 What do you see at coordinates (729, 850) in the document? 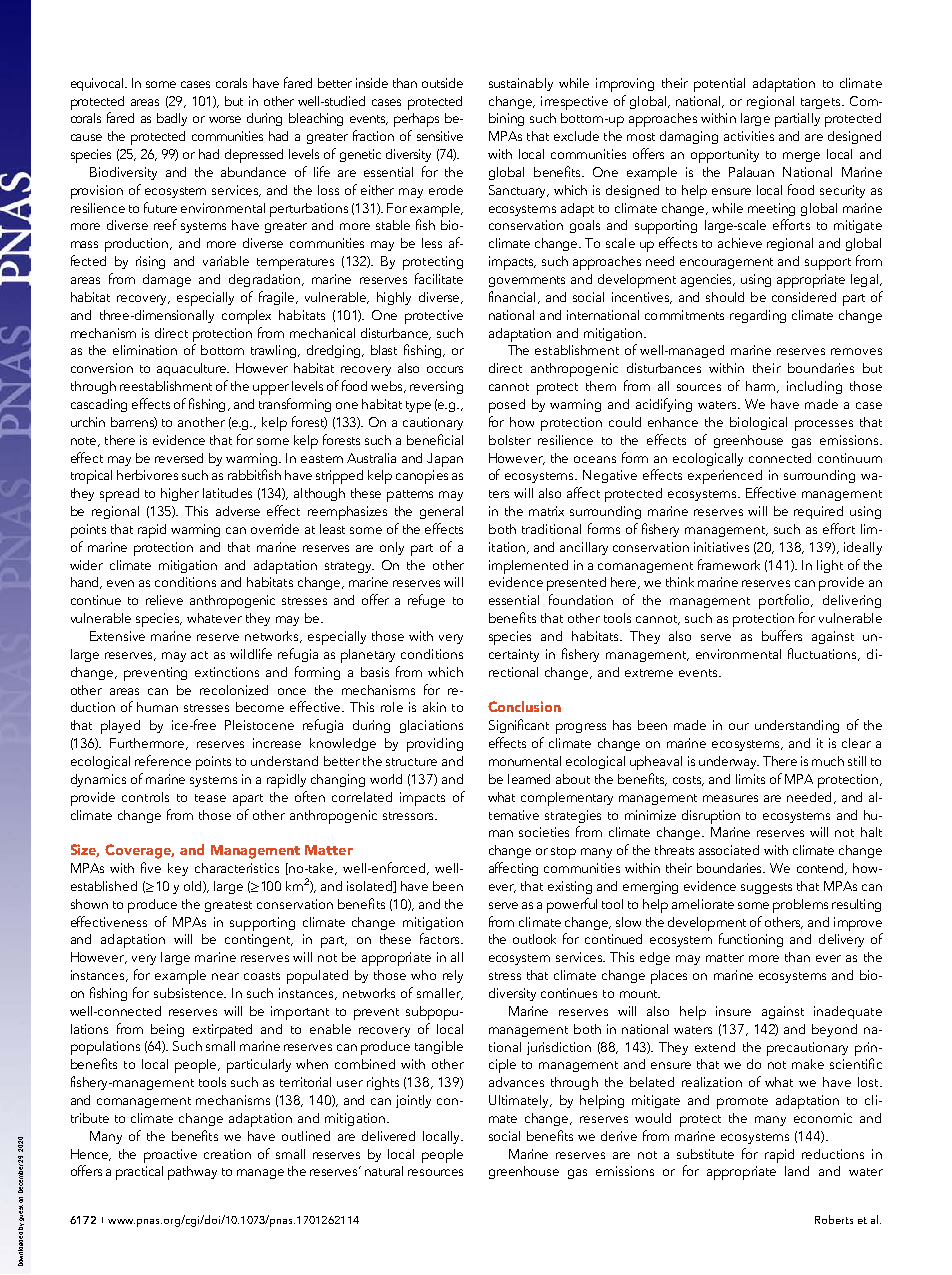
I see `associated` at bounding box center [729, 850].
